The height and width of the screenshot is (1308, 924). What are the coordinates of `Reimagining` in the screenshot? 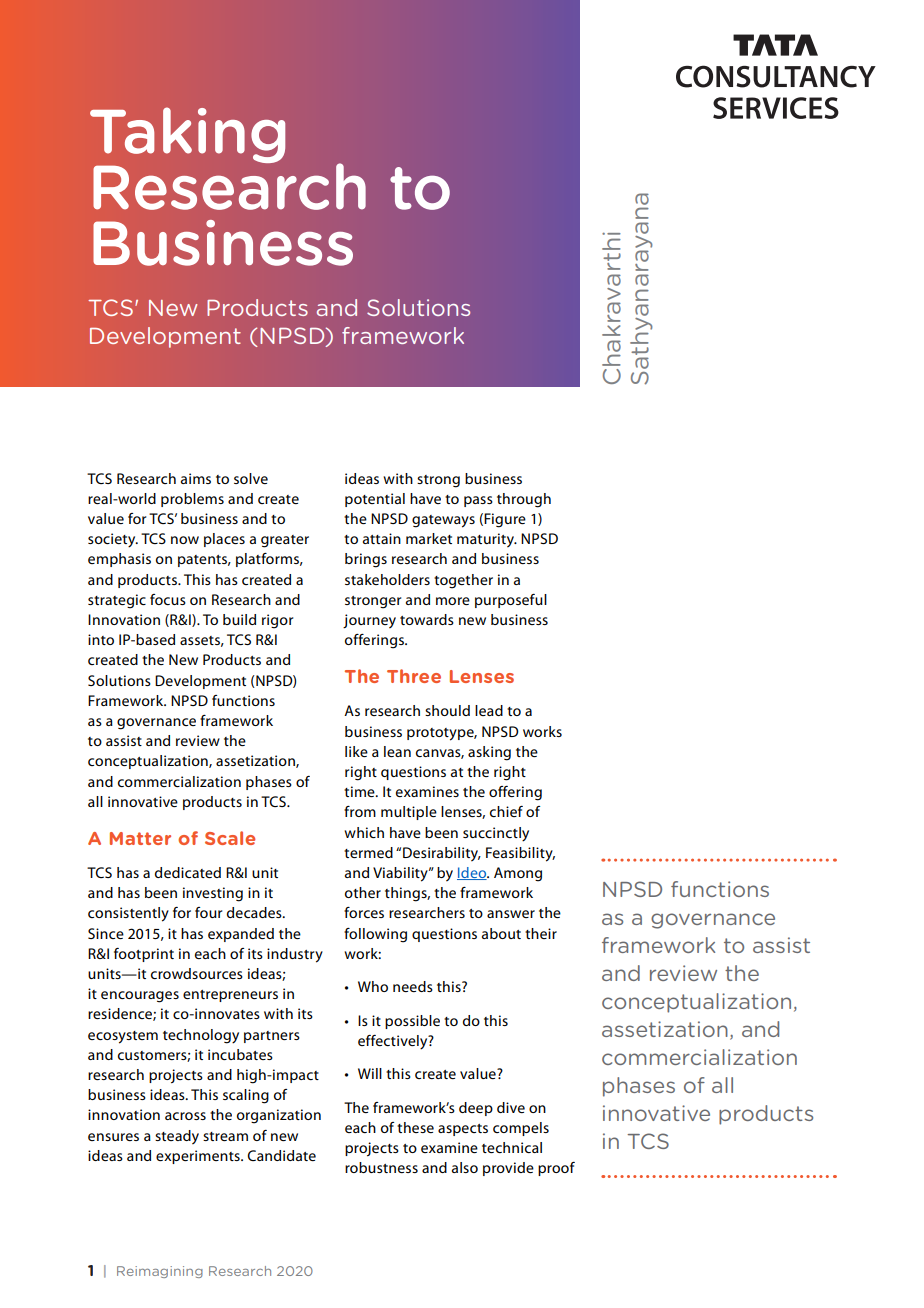 It's located at (160, 1272).
